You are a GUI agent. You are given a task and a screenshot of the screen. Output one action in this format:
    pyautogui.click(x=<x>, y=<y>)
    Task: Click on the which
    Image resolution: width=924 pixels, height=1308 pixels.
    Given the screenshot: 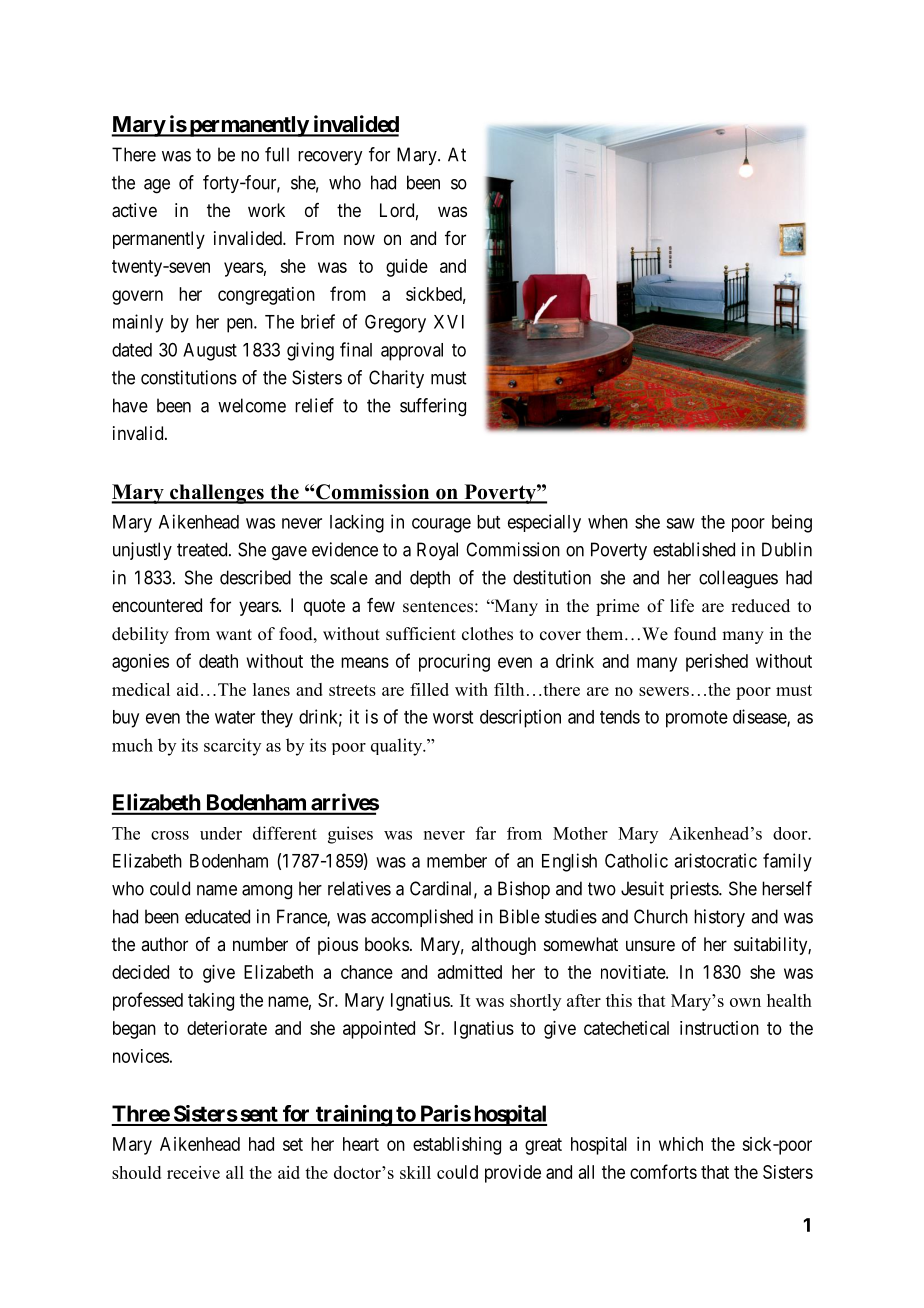 What is the action you would take?
    pyautogui.click(x=681, y=1144)
